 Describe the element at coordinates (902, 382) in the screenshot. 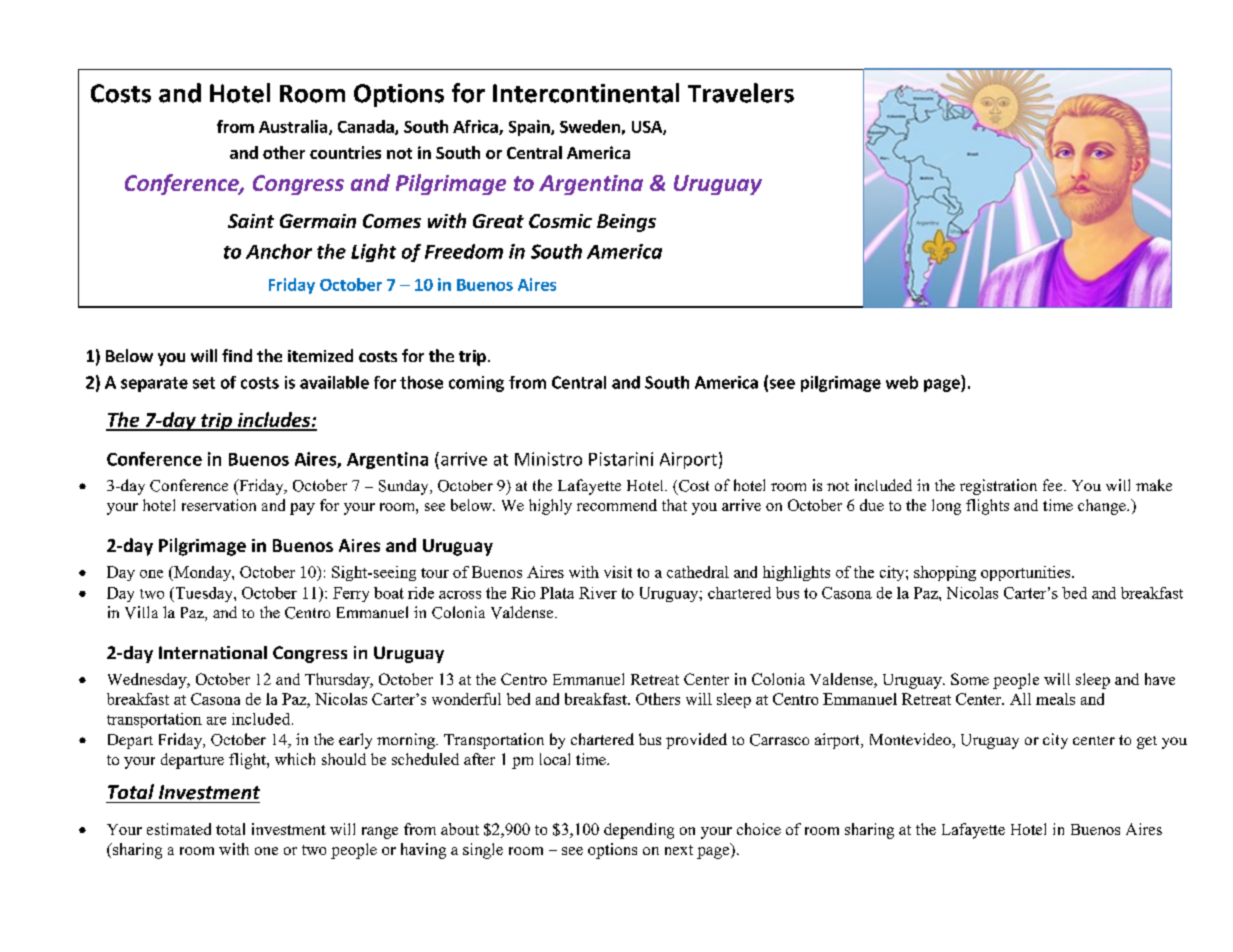

I see `web` at that location.
